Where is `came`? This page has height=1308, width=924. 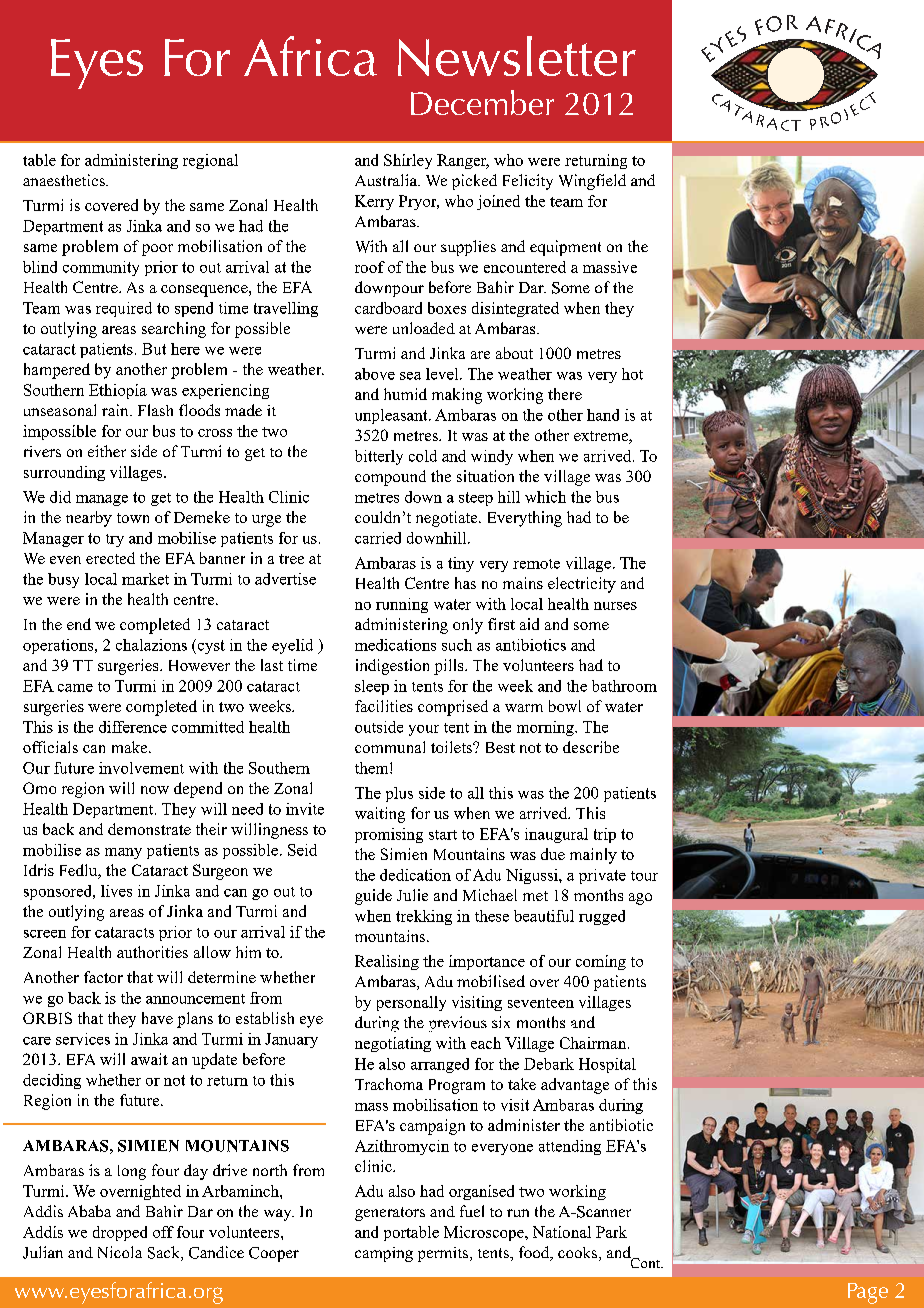
came is located at coordinates (75, 688).
